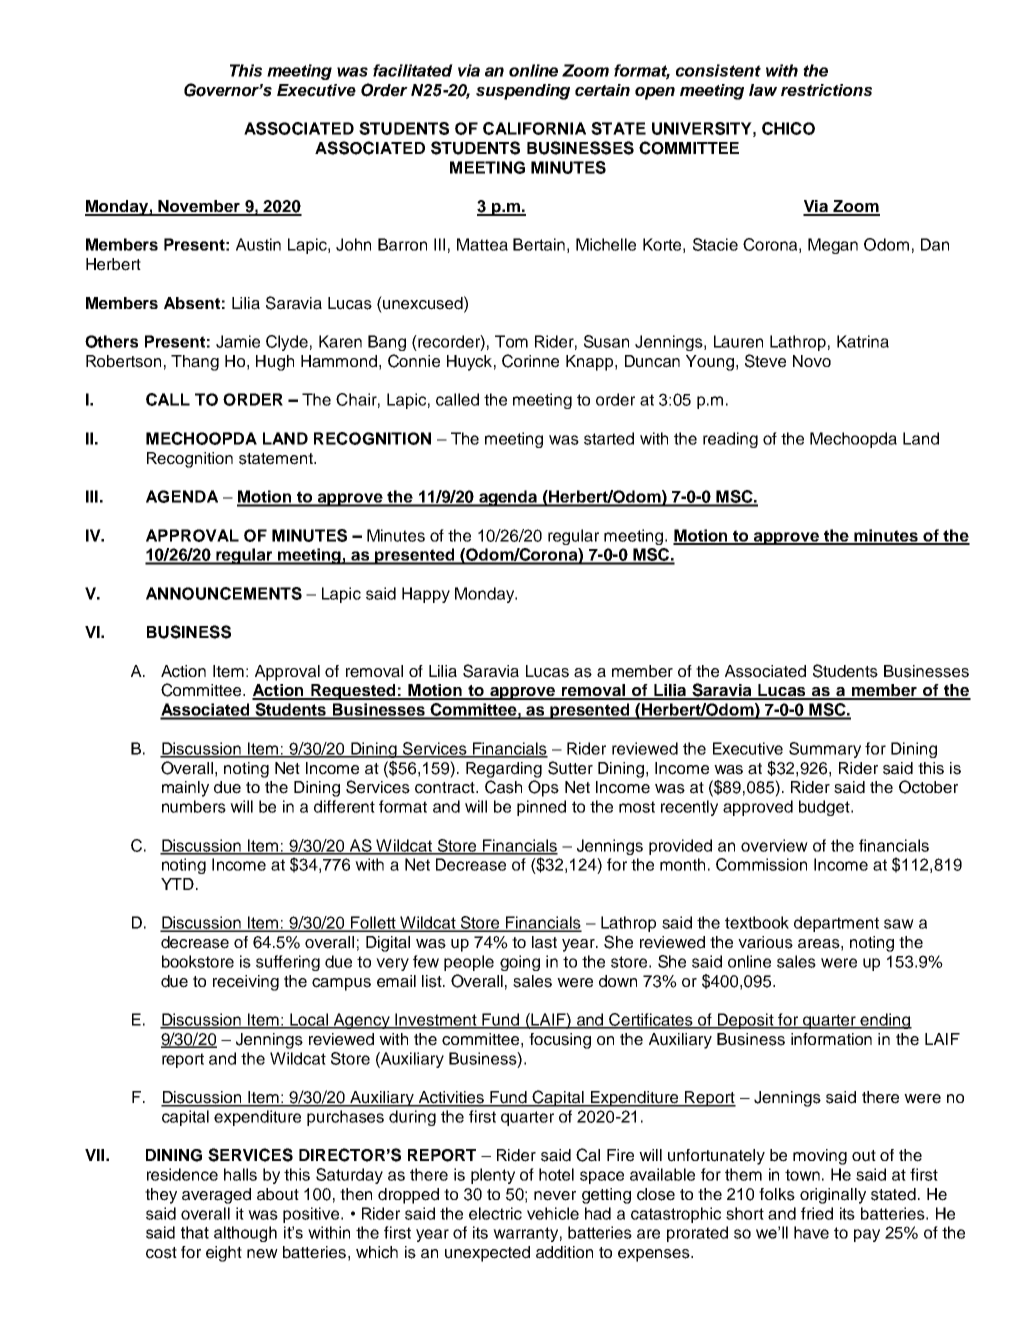 The image size is (1031, 1334). I want to click on November, so click(199, 207).
